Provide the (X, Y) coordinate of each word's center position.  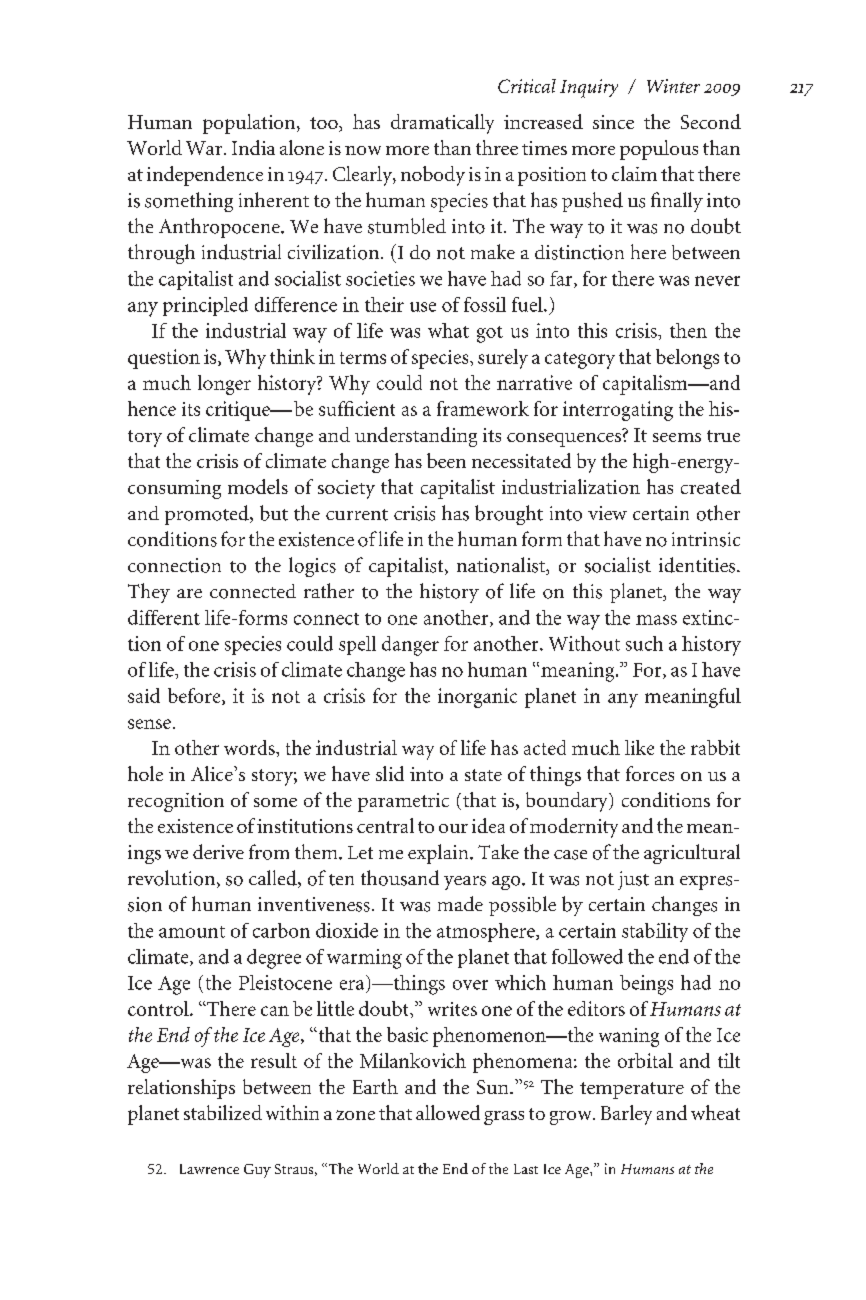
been (446, 460)
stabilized (223, 1112)
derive (218, 851)
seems (677, 437)
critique (239, 411)
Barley (626, 1115)
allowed (448, 1112)
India (253, 147)
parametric (403, 802)
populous (659, 150)
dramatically (442, 124)
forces (650, 773)
